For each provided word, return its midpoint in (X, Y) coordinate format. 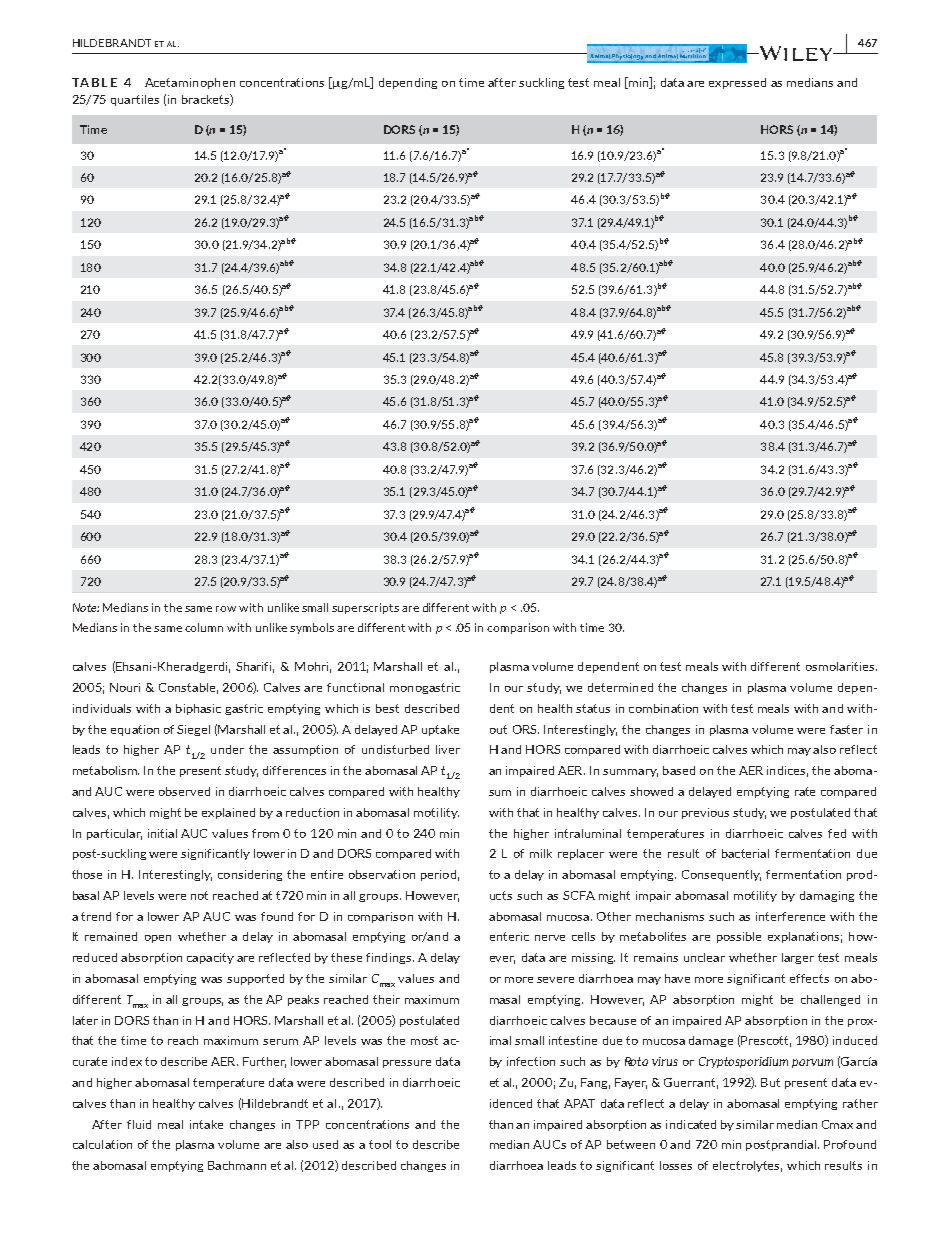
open (158, 939)
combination (663, 708)
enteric (509, 936)
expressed (737, 83)
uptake (440, 730)
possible (739, 937)
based (679, 770)
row (226, 609)
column (204, 627)
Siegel (193, 730)
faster (846, 729)
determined (620, 687)
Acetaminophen (190, 83)
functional (355, 687)
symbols (312, 628)
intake (206, 1124)
